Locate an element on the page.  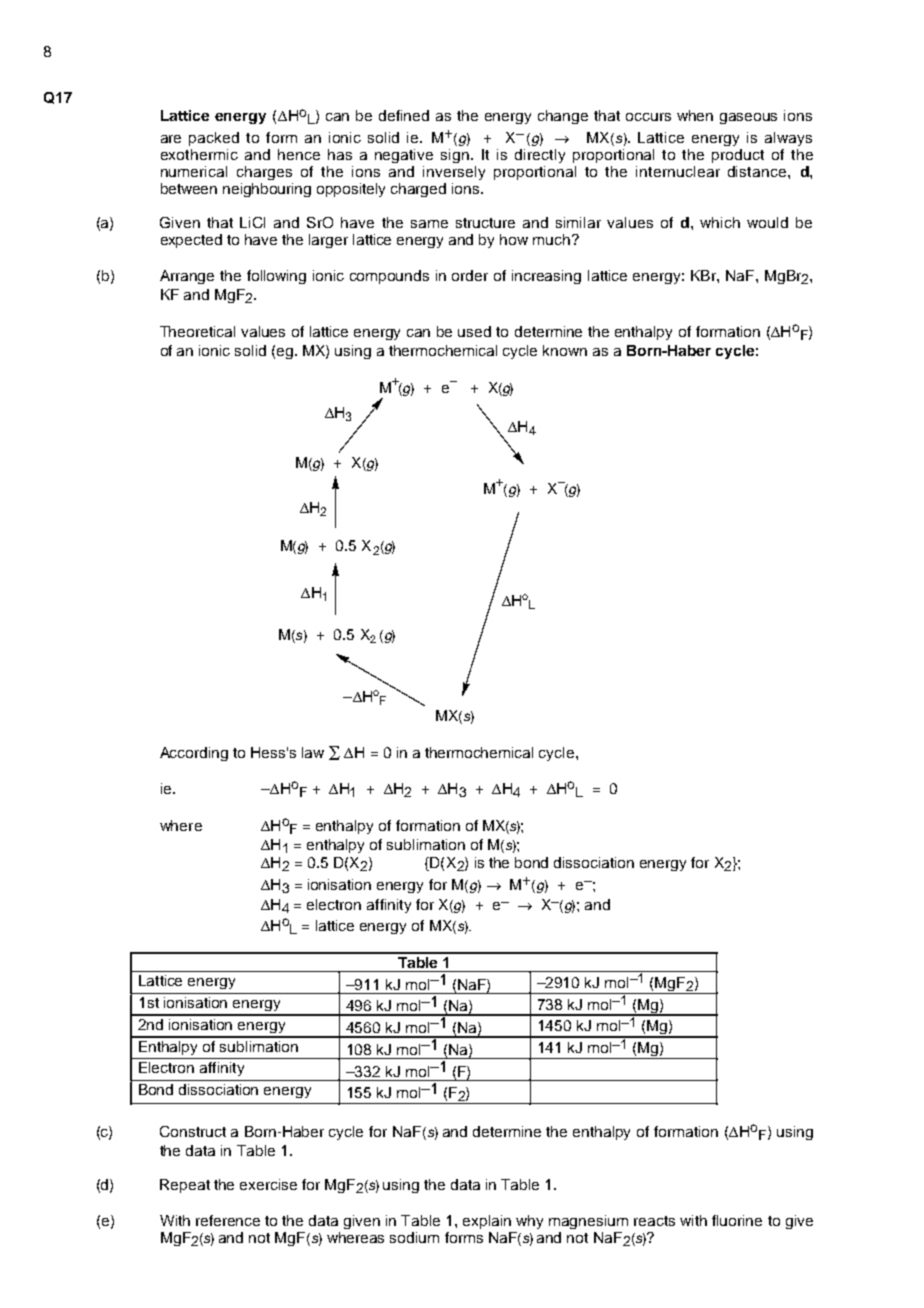
fluorine is located at coordinates (737, 1220).
